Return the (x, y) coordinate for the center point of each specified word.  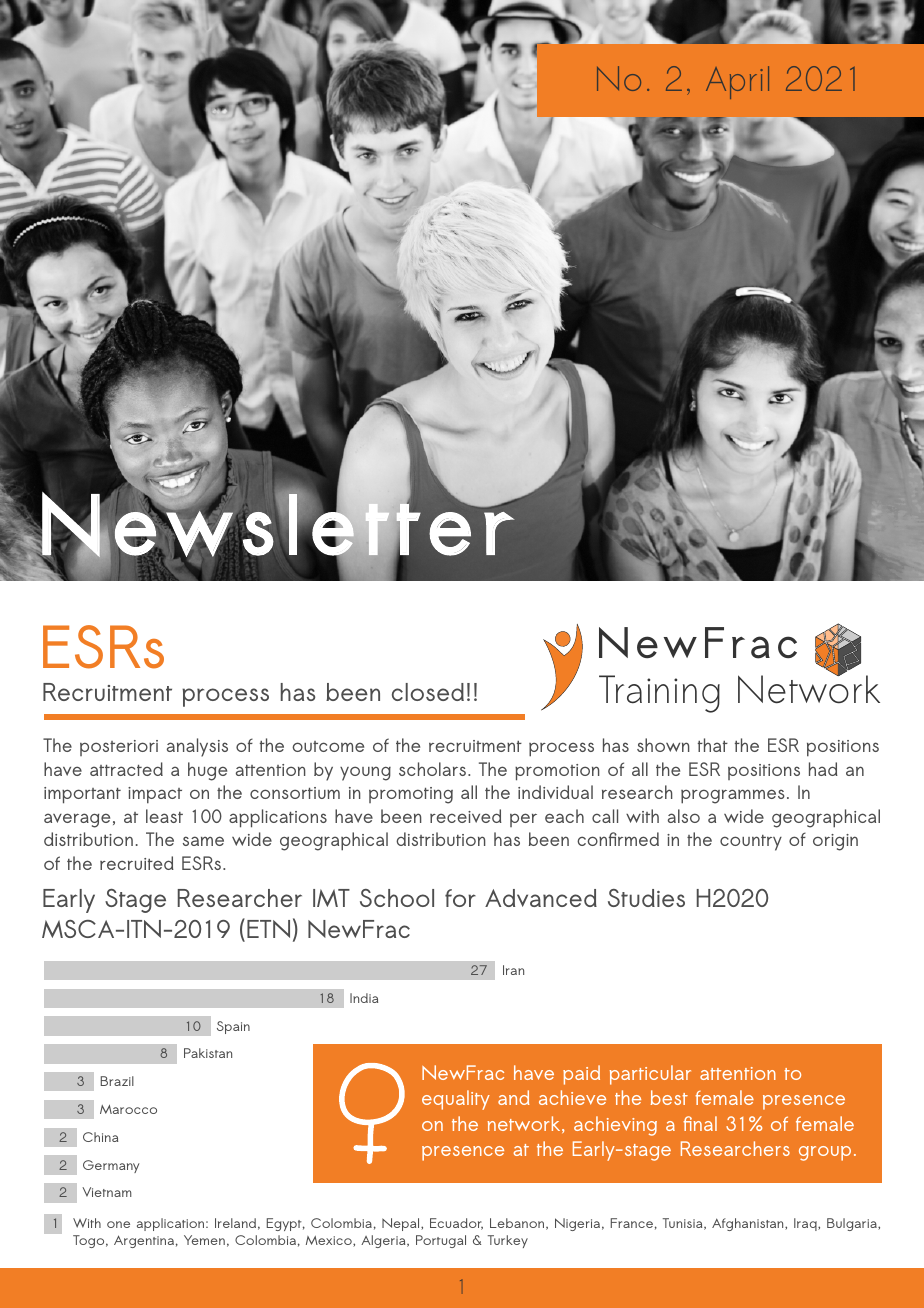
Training (659, 694)
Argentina (144, 1241)
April (737, 82)
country (751, 843)
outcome (328, 746)
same (203, 841)
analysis (197, 747)
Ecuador (456, 1224)
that (713, 745)
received (466, 816)
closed (428, 692)
